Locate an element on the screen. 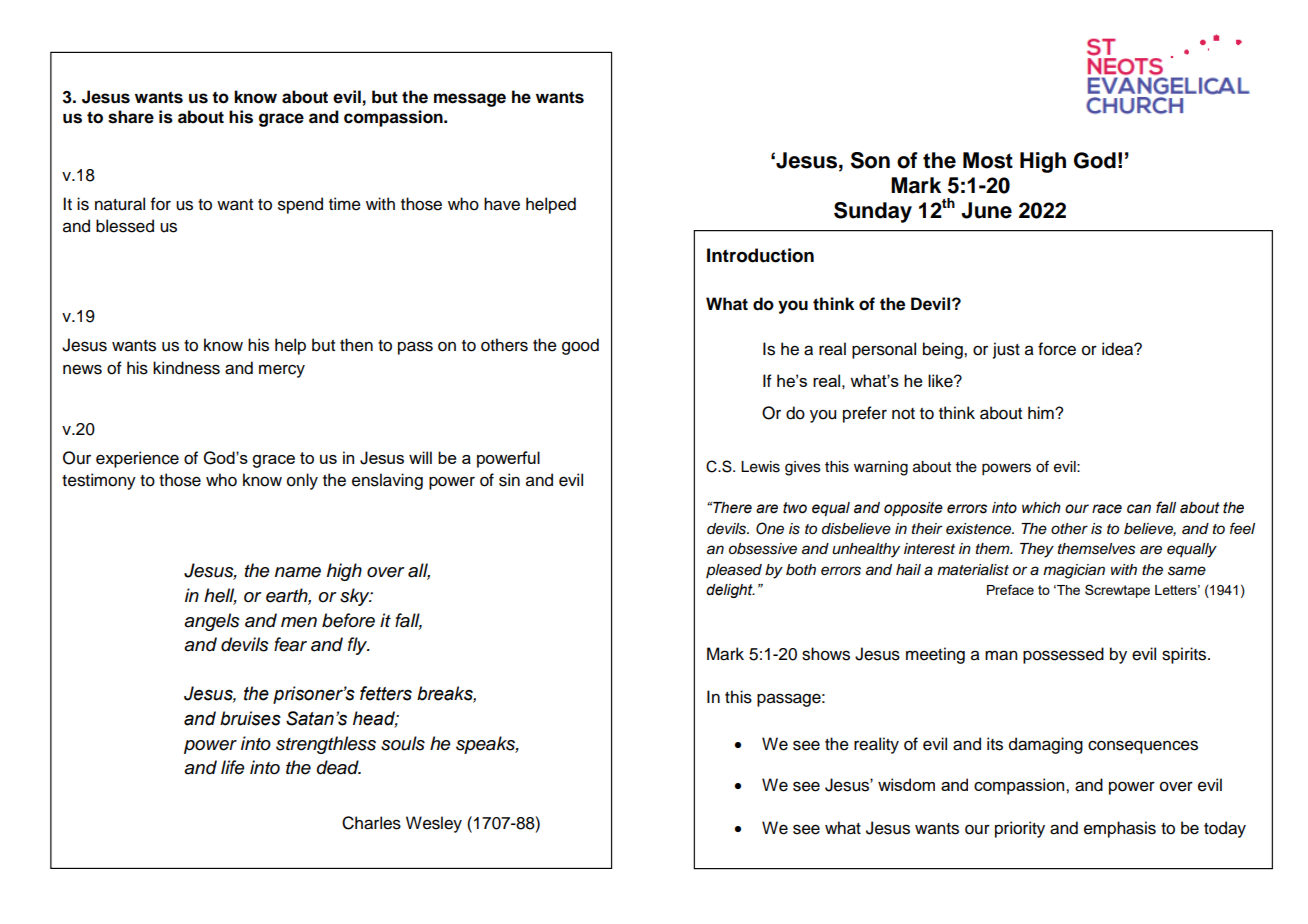 The image size is (1308, 924). Most is located at coordinates (988, 160).
